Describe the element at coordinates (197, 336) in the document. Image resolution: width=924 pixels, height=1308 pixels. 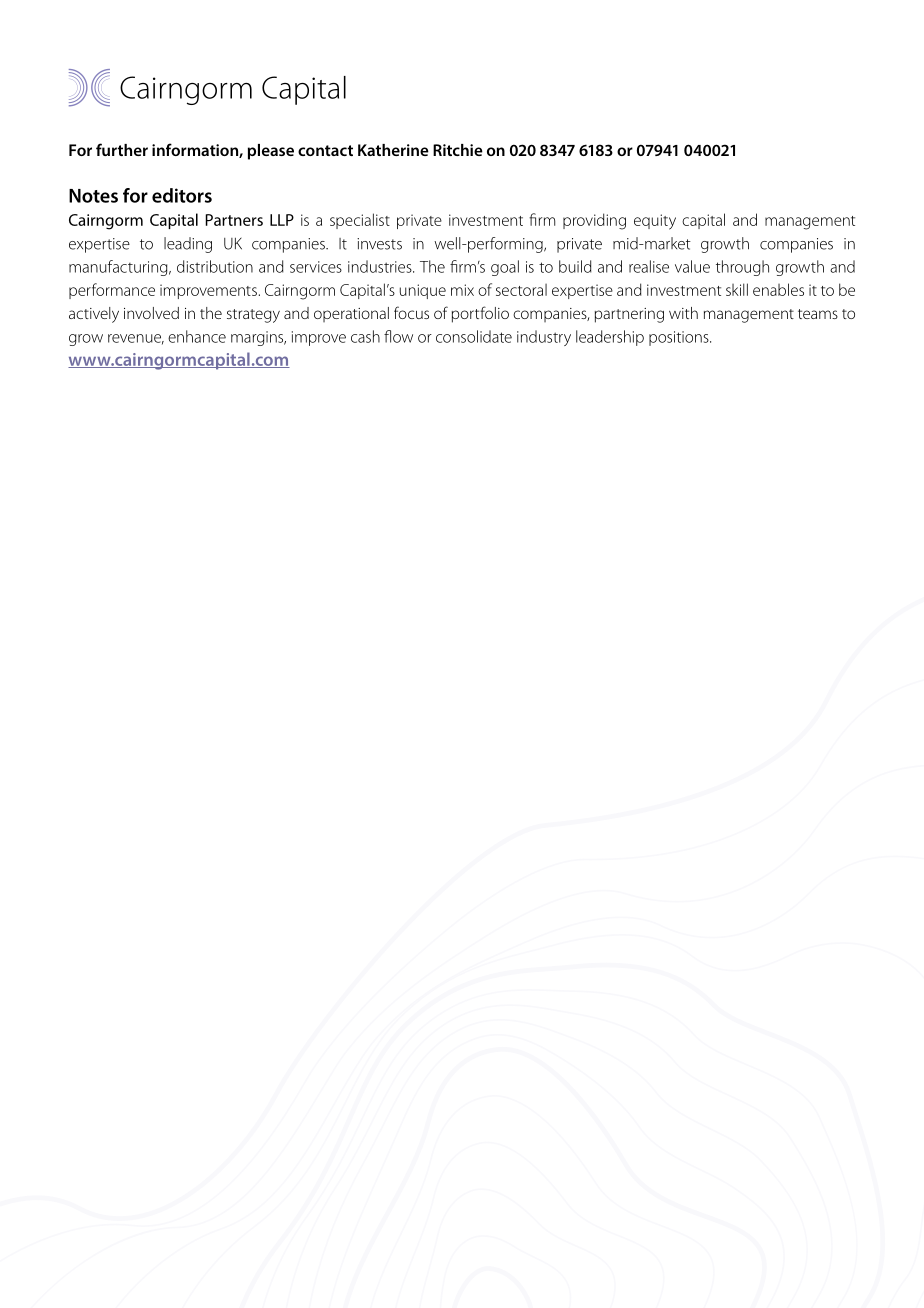
I see `enhance` at that location.
